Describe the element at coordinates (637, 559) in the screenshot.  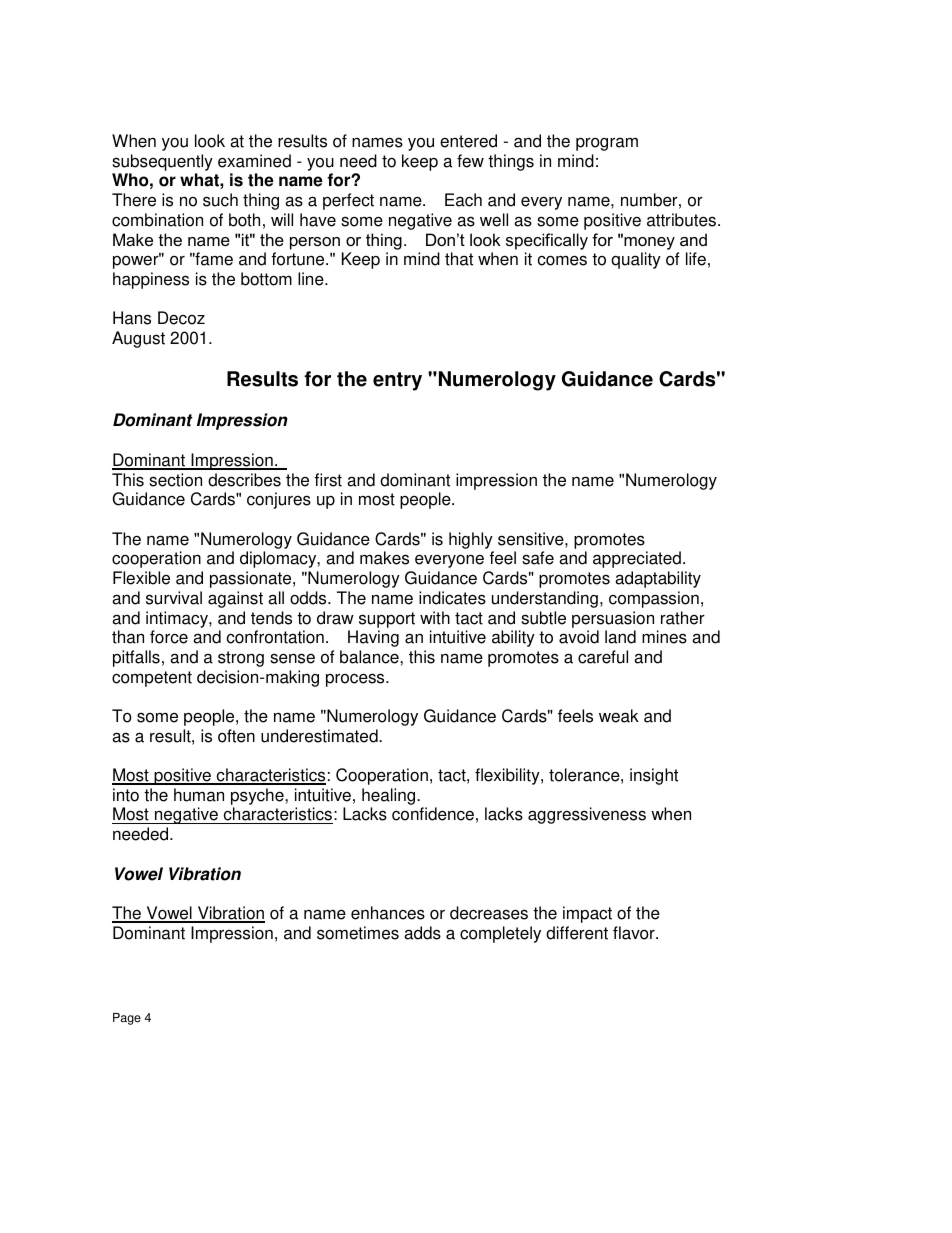
I see `appreciated` at that location.
